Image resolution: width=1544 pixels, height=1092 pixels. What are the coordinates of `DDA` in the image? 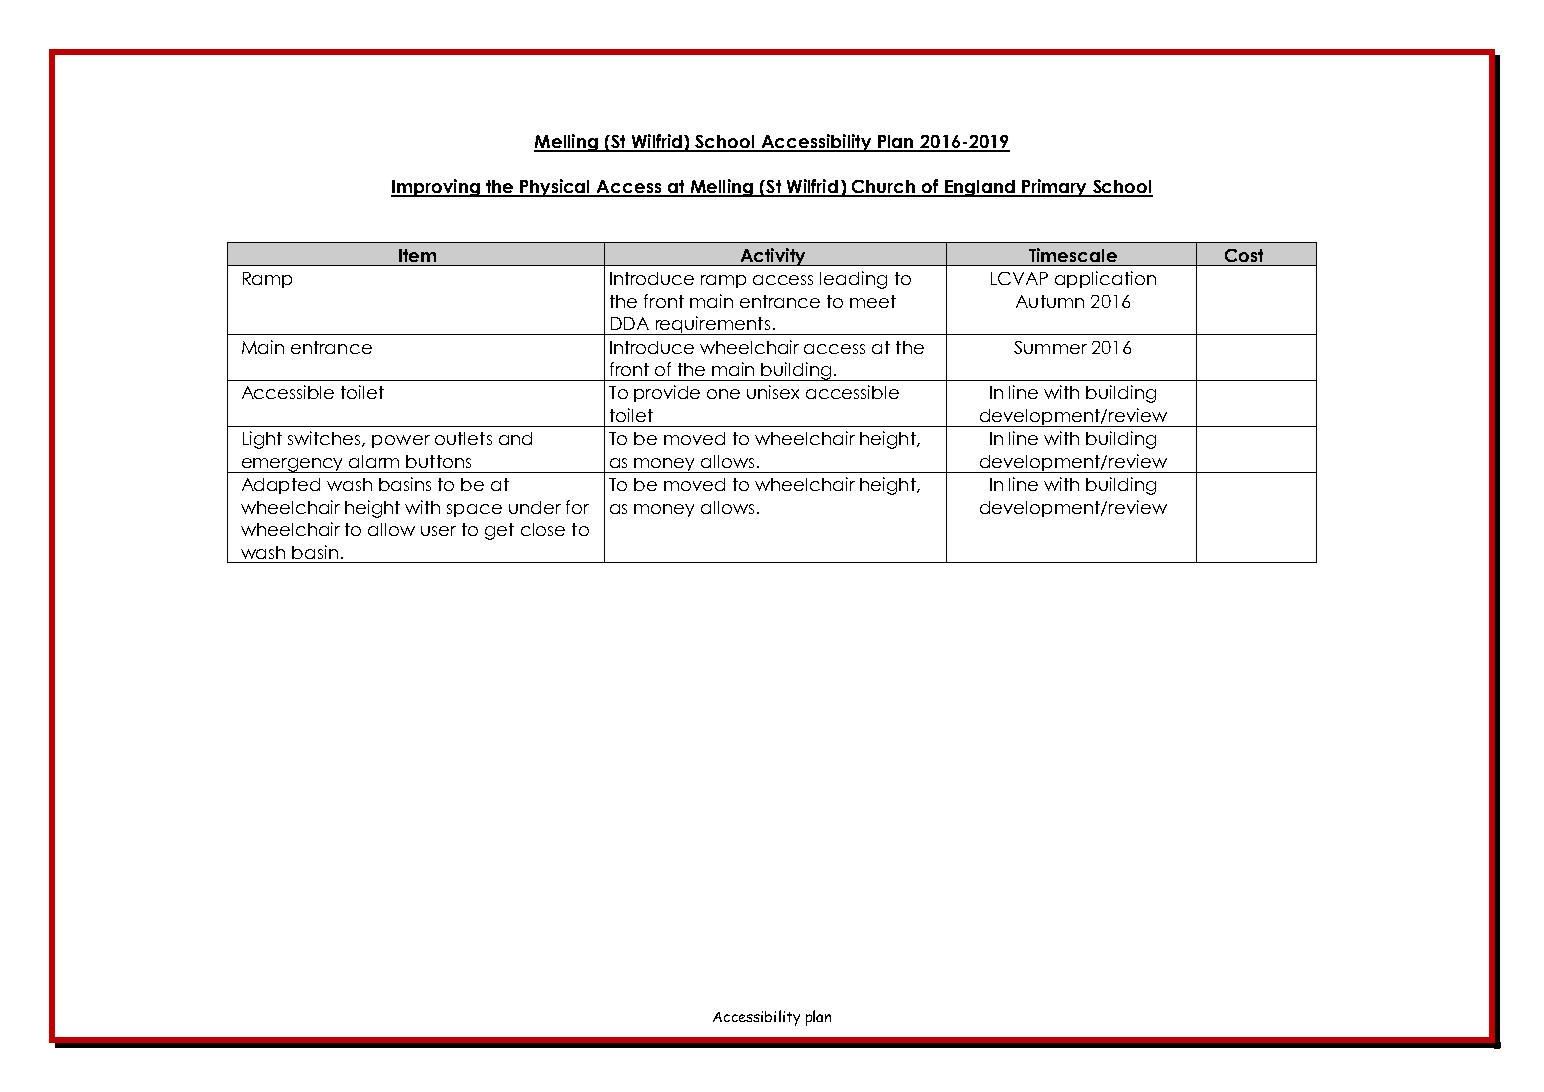 It's located at (630, 323).
